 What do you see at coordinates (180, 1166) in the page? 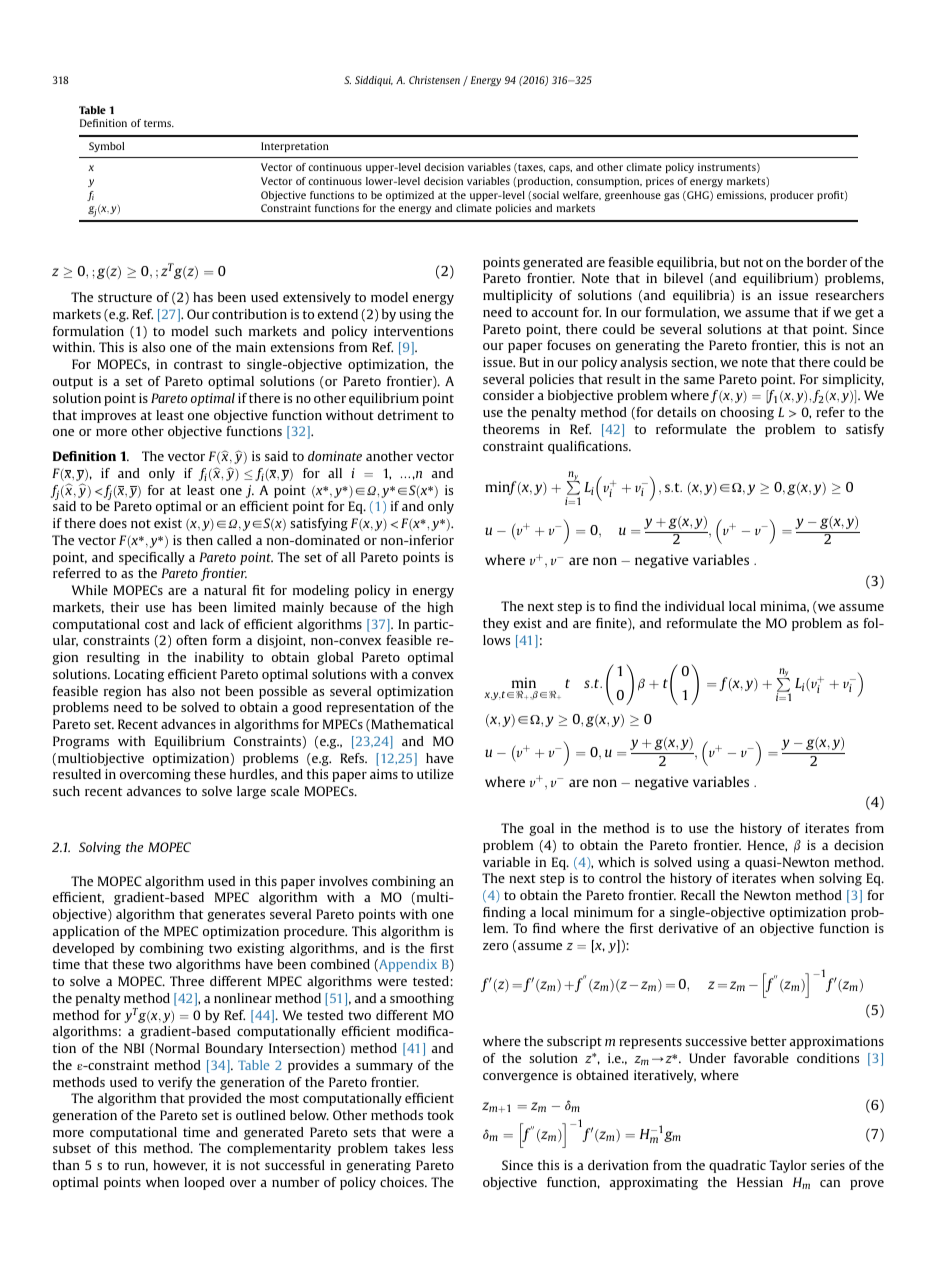
I see `however` at bounding box center [180, 1166].
